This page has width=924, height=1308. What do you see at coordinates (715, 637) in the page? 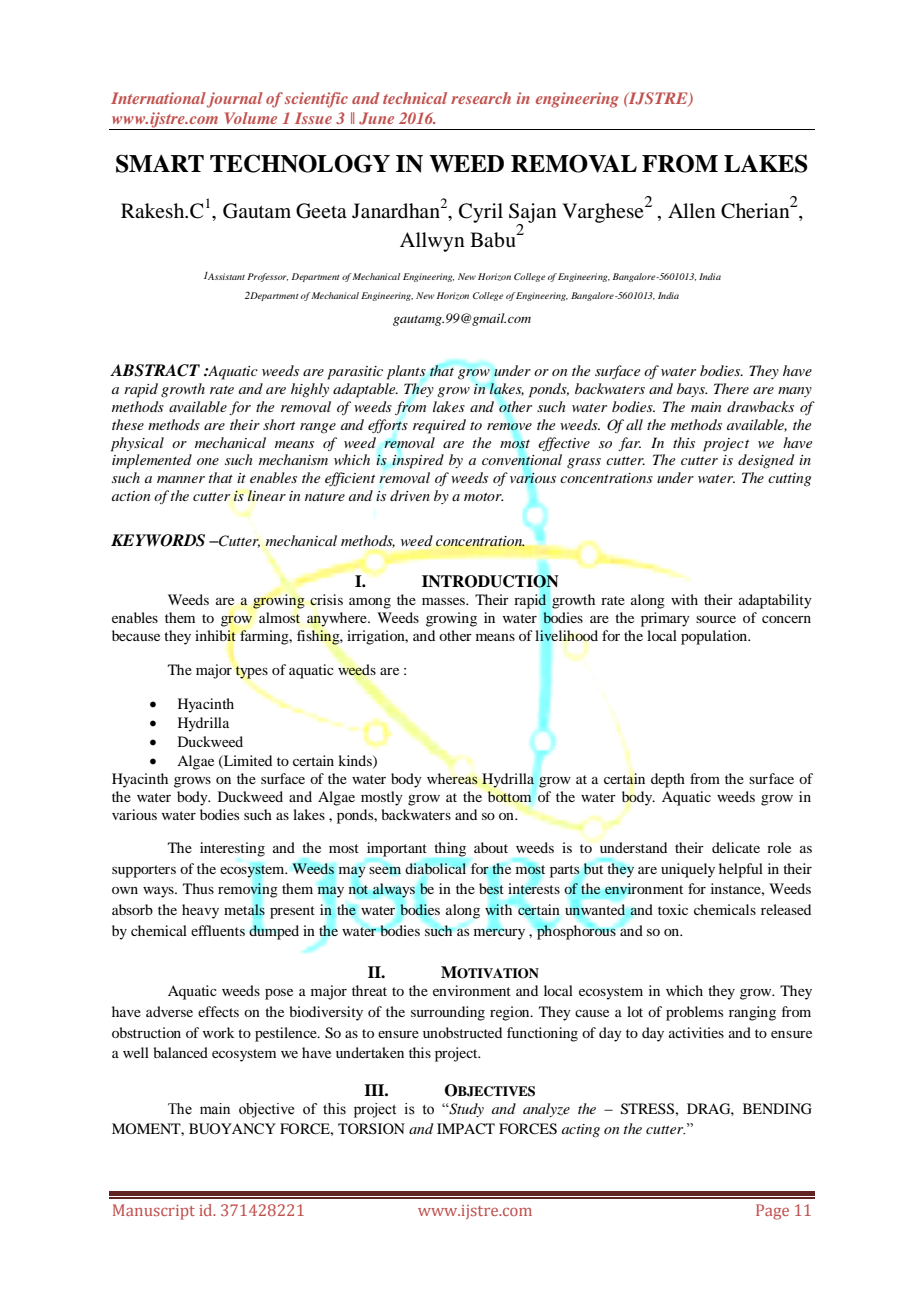
I see `population` at bounding box center [715, 637].
